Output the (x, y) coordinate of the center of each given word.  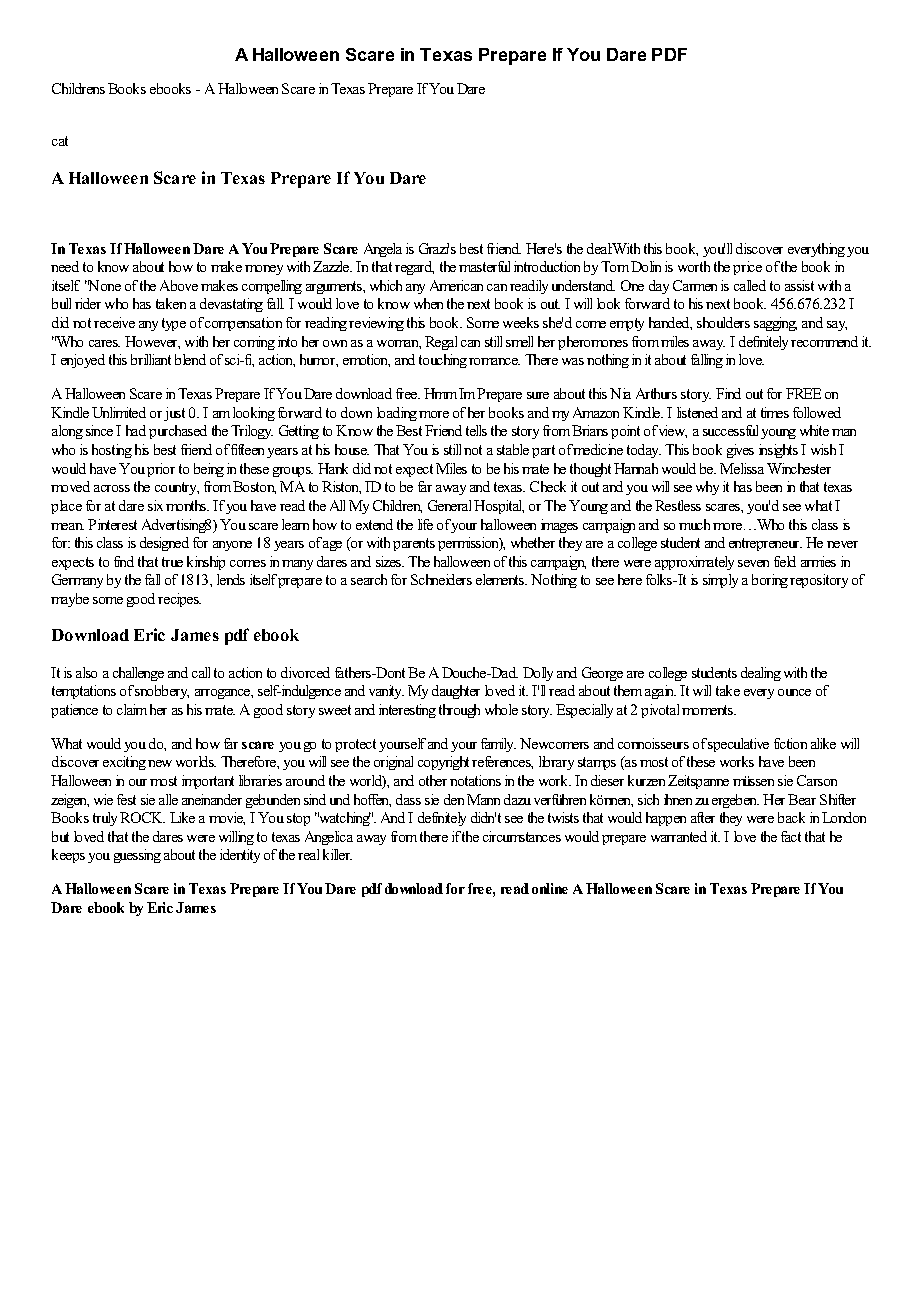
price (747, 268)
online (550, 888)
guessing (137, 856)
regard (414, 268)
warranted (679, 836)
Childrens (78, 88)
